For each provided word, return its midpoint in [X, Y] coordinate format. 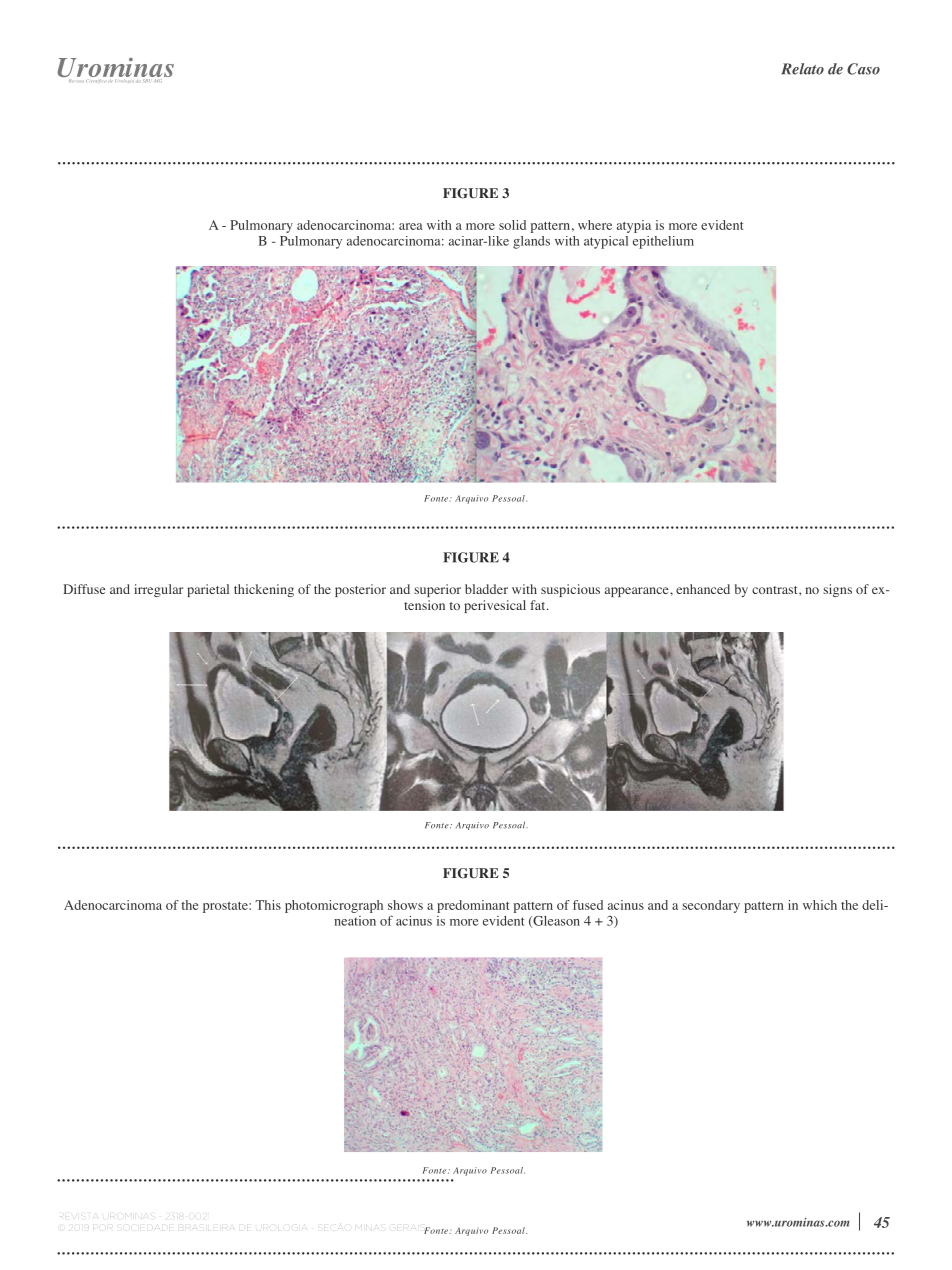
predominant [473, 906]
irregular [158, 590]
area [411, 226]
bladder [486, 589]
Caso [863, 69]
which [820, 905]
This [268, 905]
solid [512, 225]
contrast [776, 590]
